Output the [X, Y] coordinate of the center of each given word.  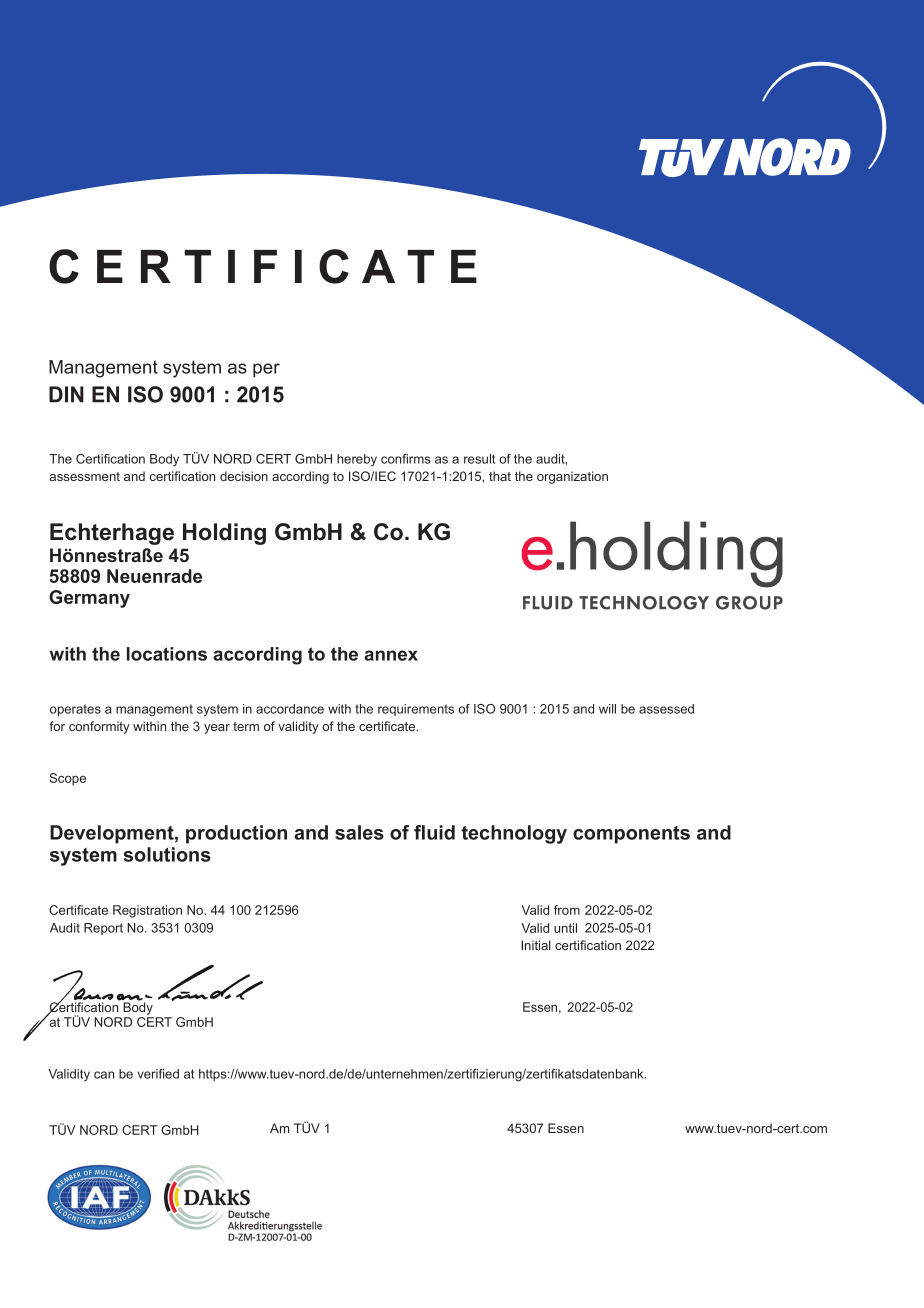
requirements [416, 710]
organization [572, 477]
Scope [67, 779]
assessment [84, 476]
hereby [357, 460]
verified [158, 1074]
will [607, 709]
